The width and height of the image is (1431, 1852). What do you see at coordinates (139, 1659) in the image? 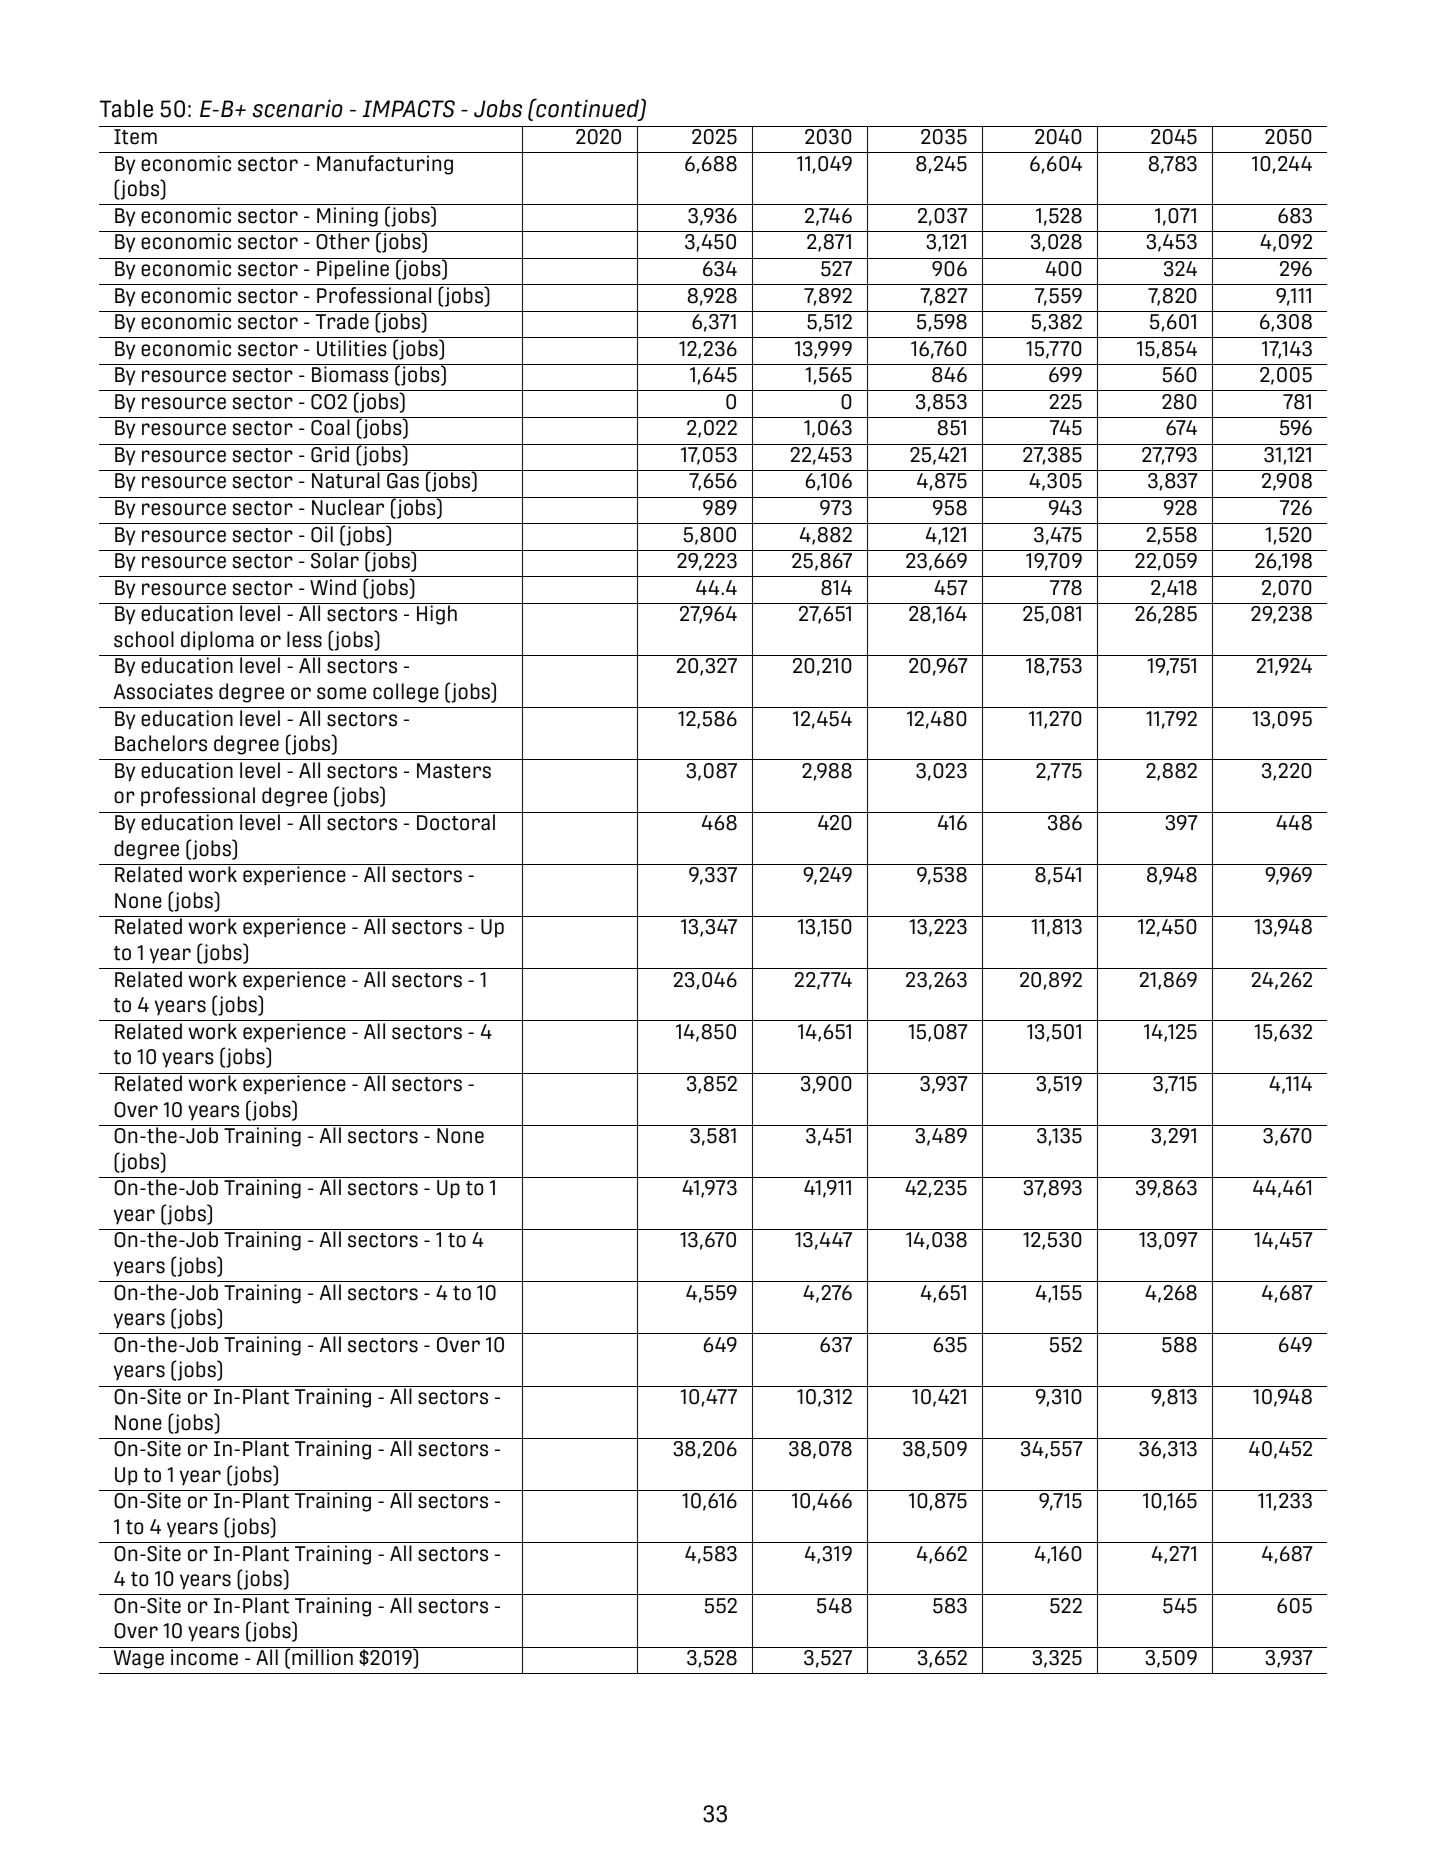
I see `Wage` at bounding box center [139, 1659].
